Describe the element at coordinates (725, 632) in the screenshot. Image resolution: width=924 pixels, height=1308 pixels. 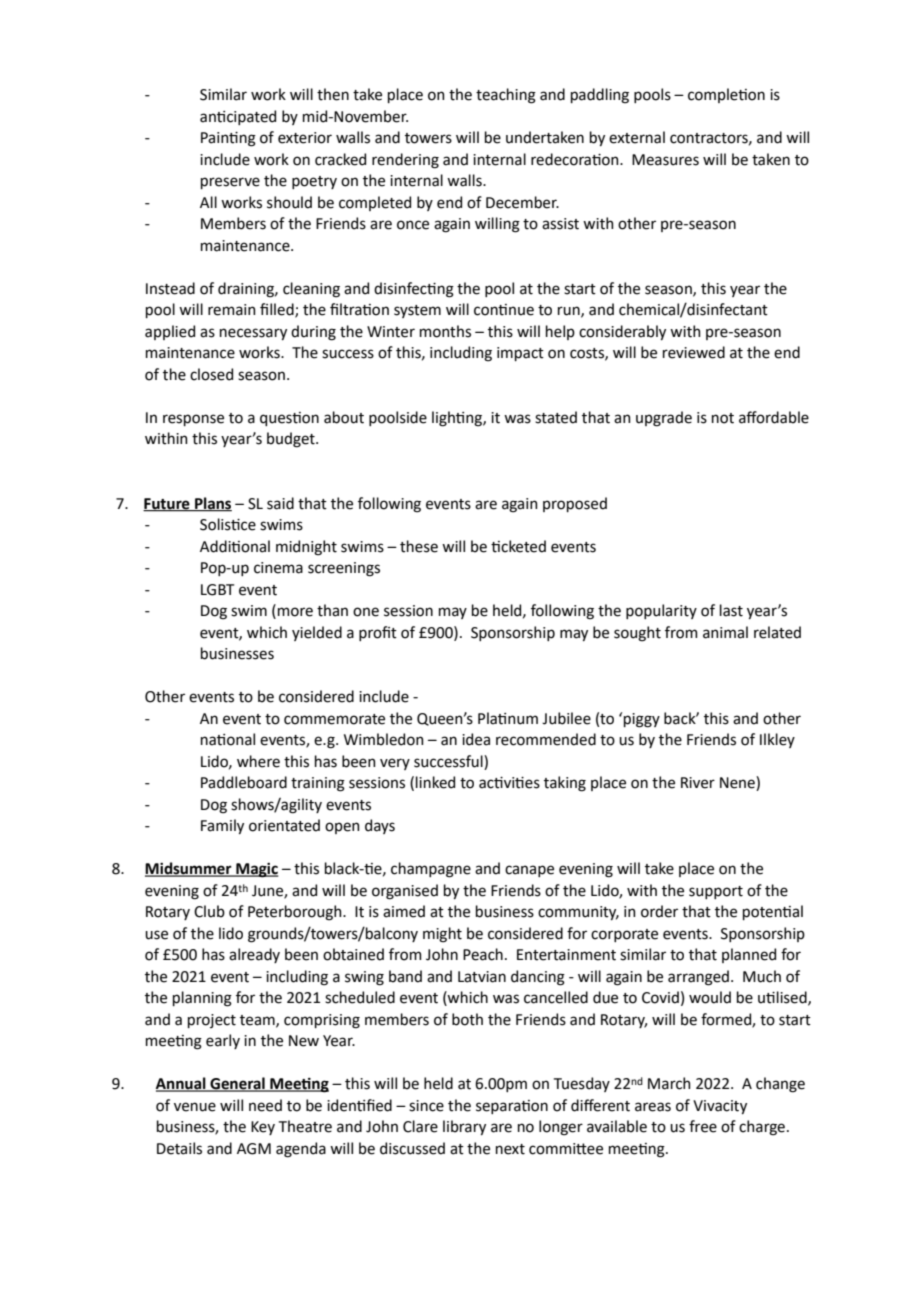
I see `animal` at that location.
